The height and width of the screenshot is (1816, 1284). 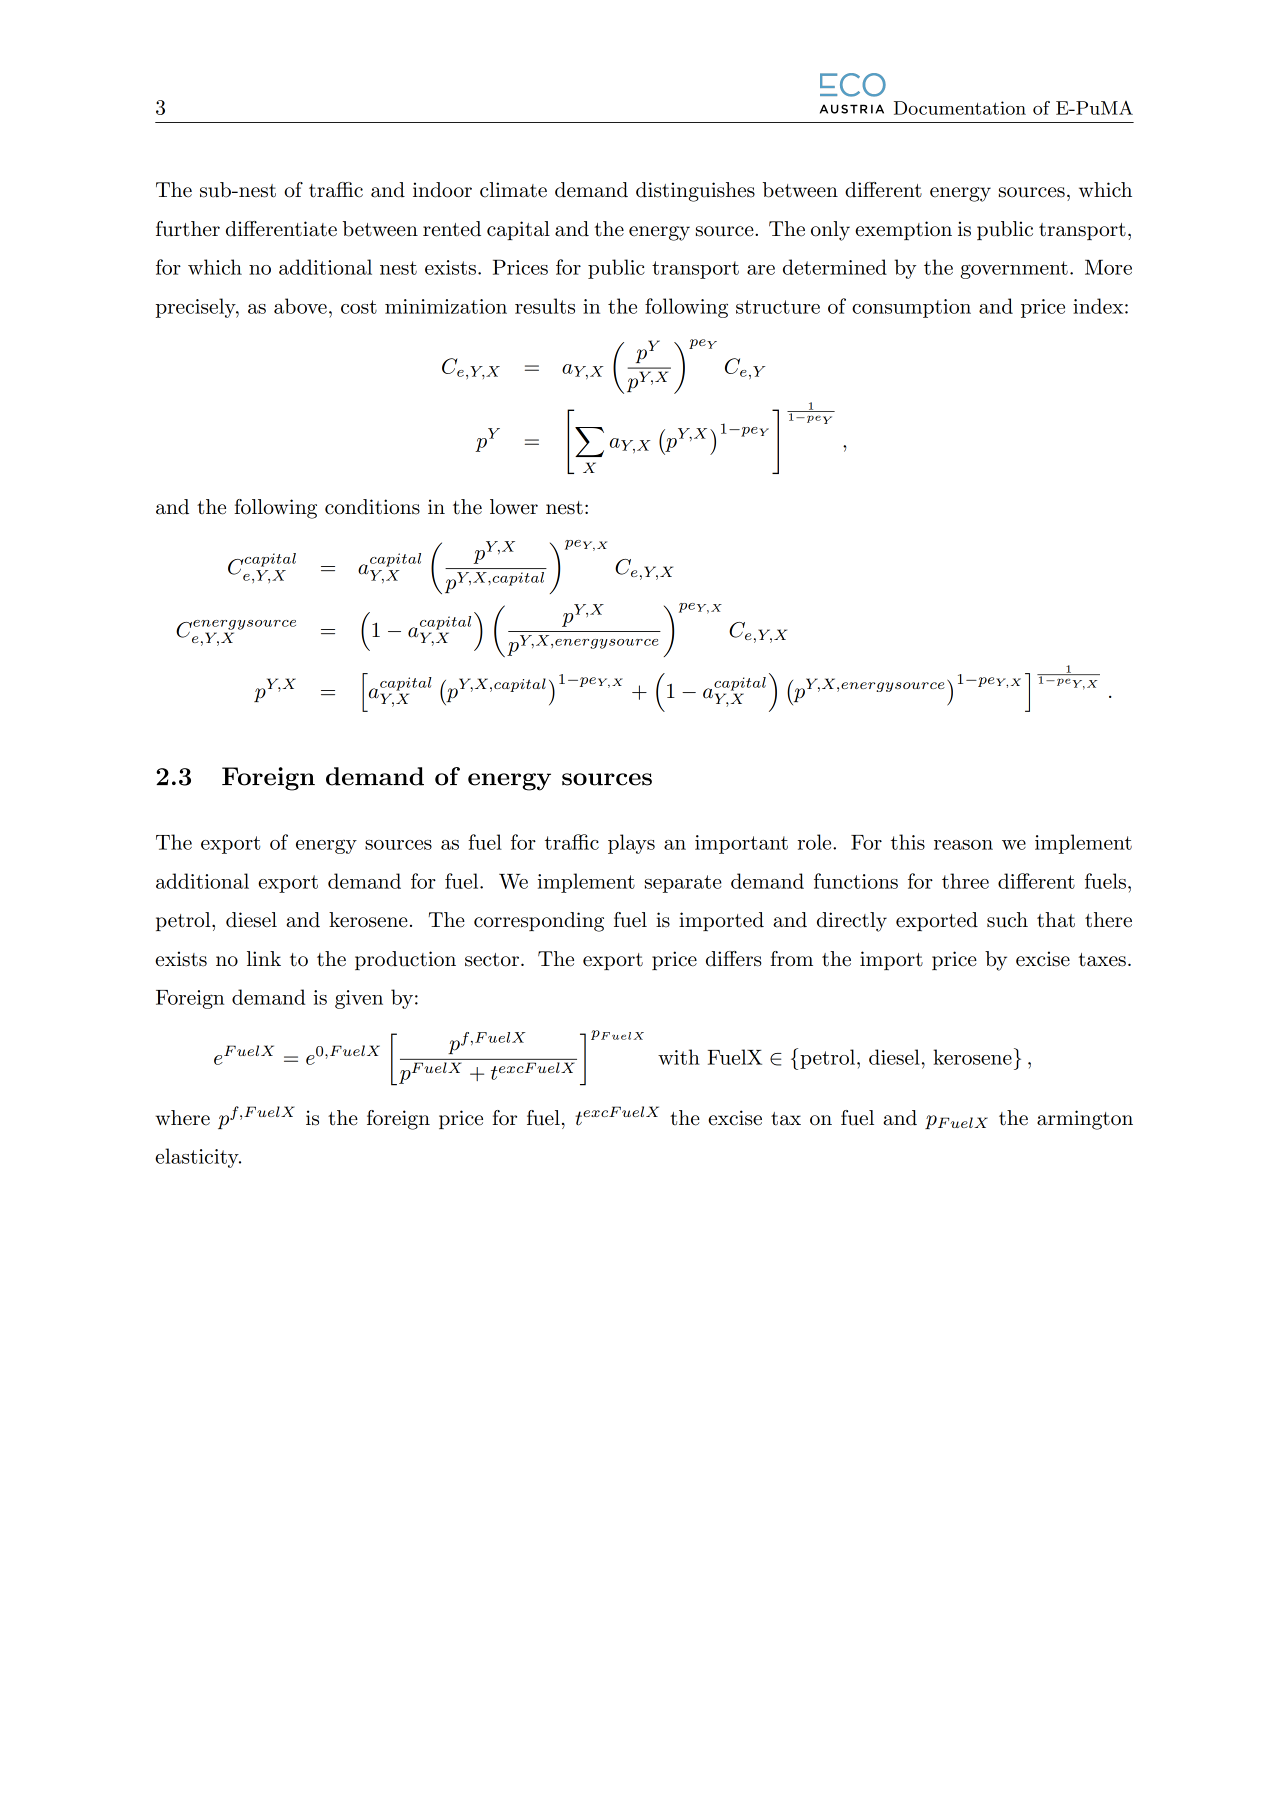 I want to click on distinguishes, so click(x=695, y=192).
